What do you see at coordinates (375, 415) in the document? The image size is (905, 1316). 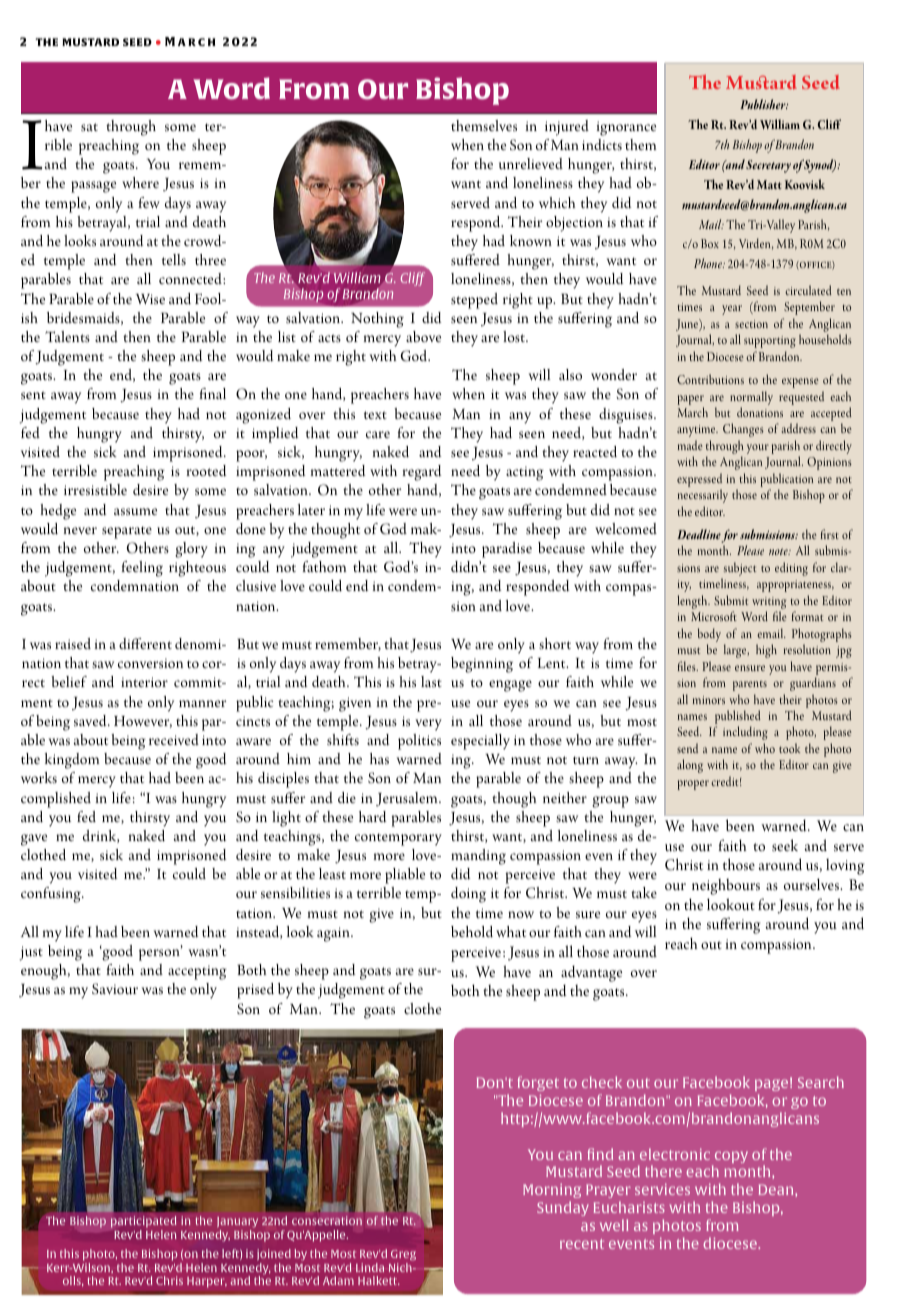 I see `text` at bounding box center [375, 415].
